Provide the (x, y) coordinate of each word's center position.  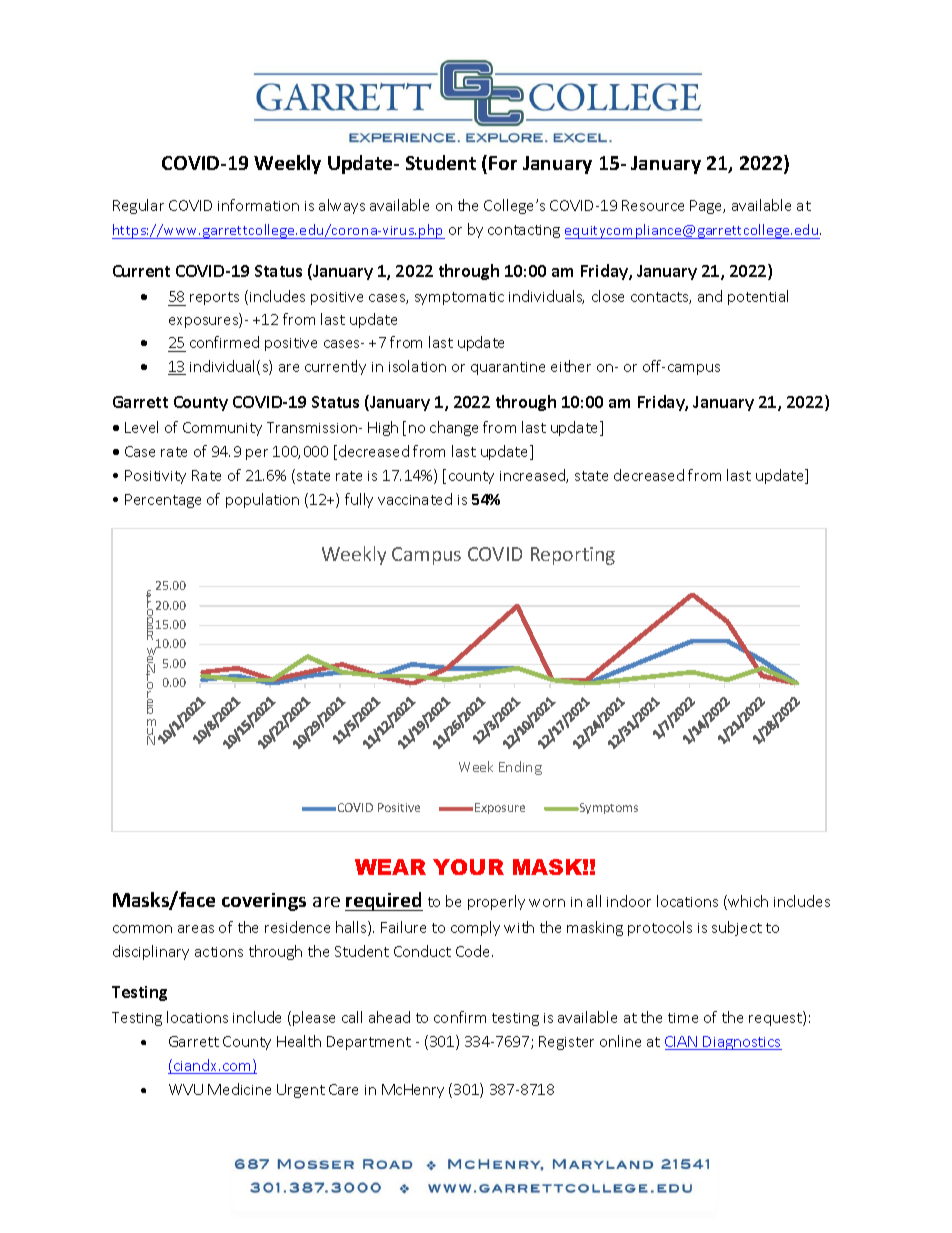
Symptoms (608, 808)
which (747, 902)
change (454, 428)
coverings (264, 902)
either (571, 366)
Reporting (573, 556)
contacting (524, 231)
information (258, 205)
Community (222, 429)
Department (369, 1043)
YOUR (468, 867)
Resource (653, 205)
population (262, 500)
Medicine (239, 1089)
